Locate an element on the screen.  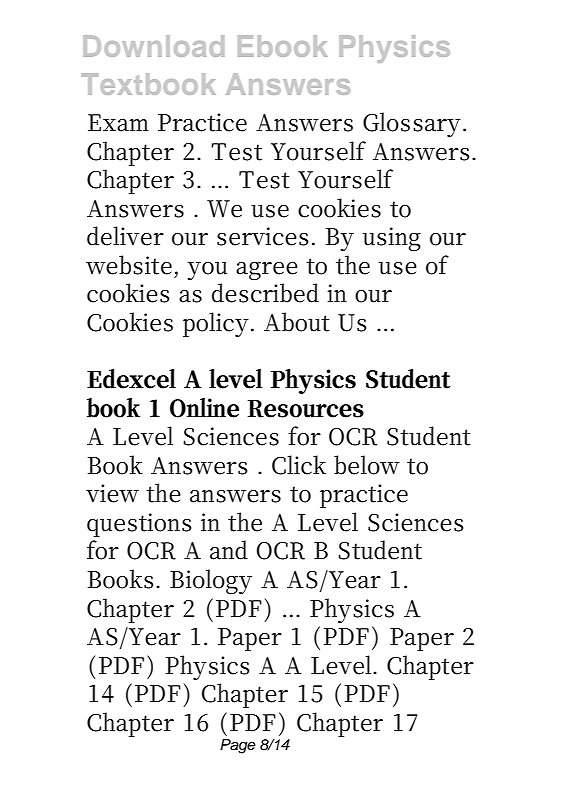
Download is located at coordinates (153, 46).
